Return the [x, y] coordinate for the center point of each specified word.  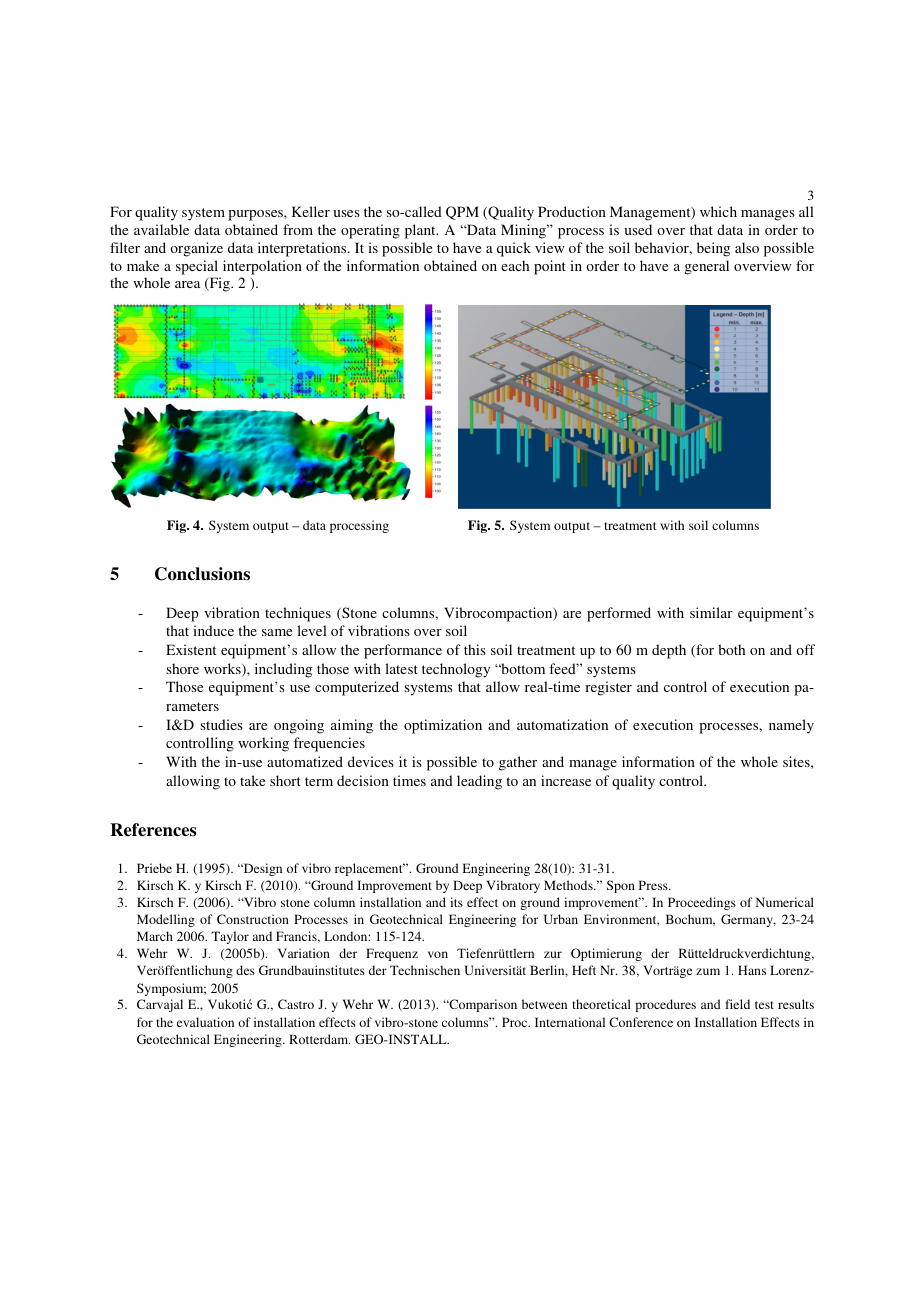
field [737, 1004]
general [707, 267]
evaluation [205, 1022]
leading [479, 782]
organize [196, 249]
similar [711, 612]
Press [654, 885]
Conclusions [202, 574]
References [153, 830]
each [515, 265]
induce [213, 630]
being [713, 249]
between [544, 1004]
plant [421, 231]
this [475, 649]
